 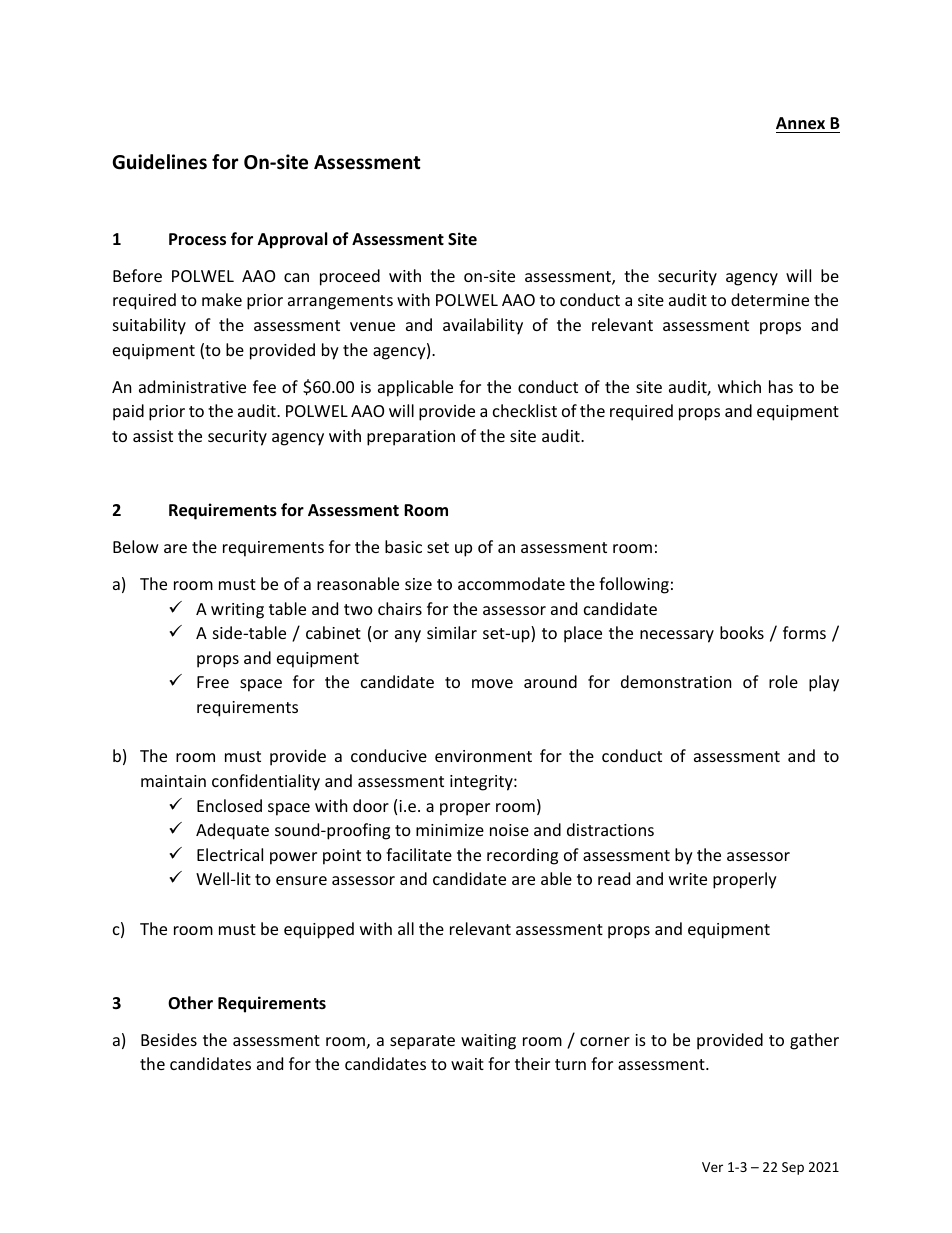 What do you see at coordinates (522, 856) in the screenshot?
I see `recording` at bounding box center [522, 856].
